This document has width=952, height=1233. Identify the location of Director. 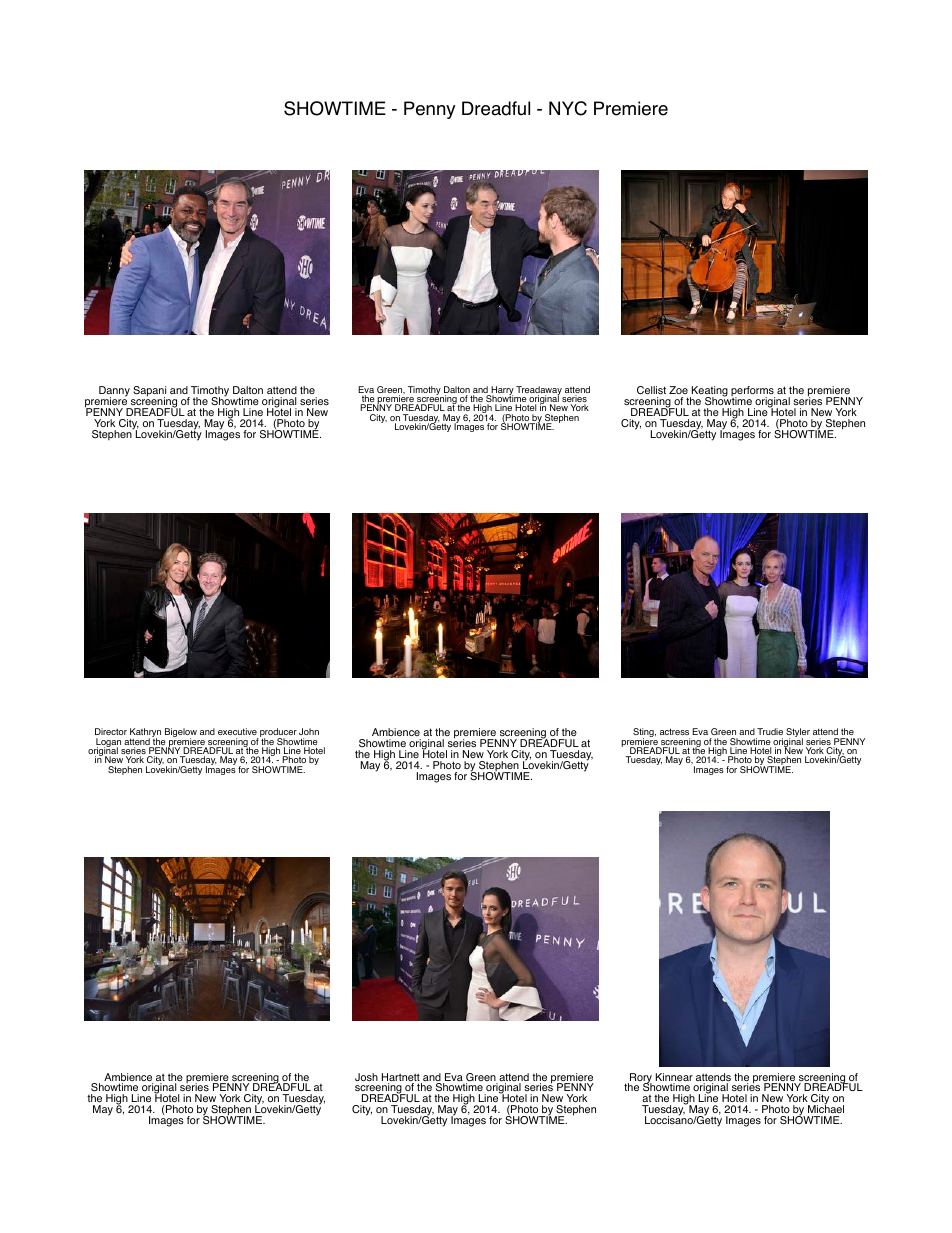
(111, 731).
